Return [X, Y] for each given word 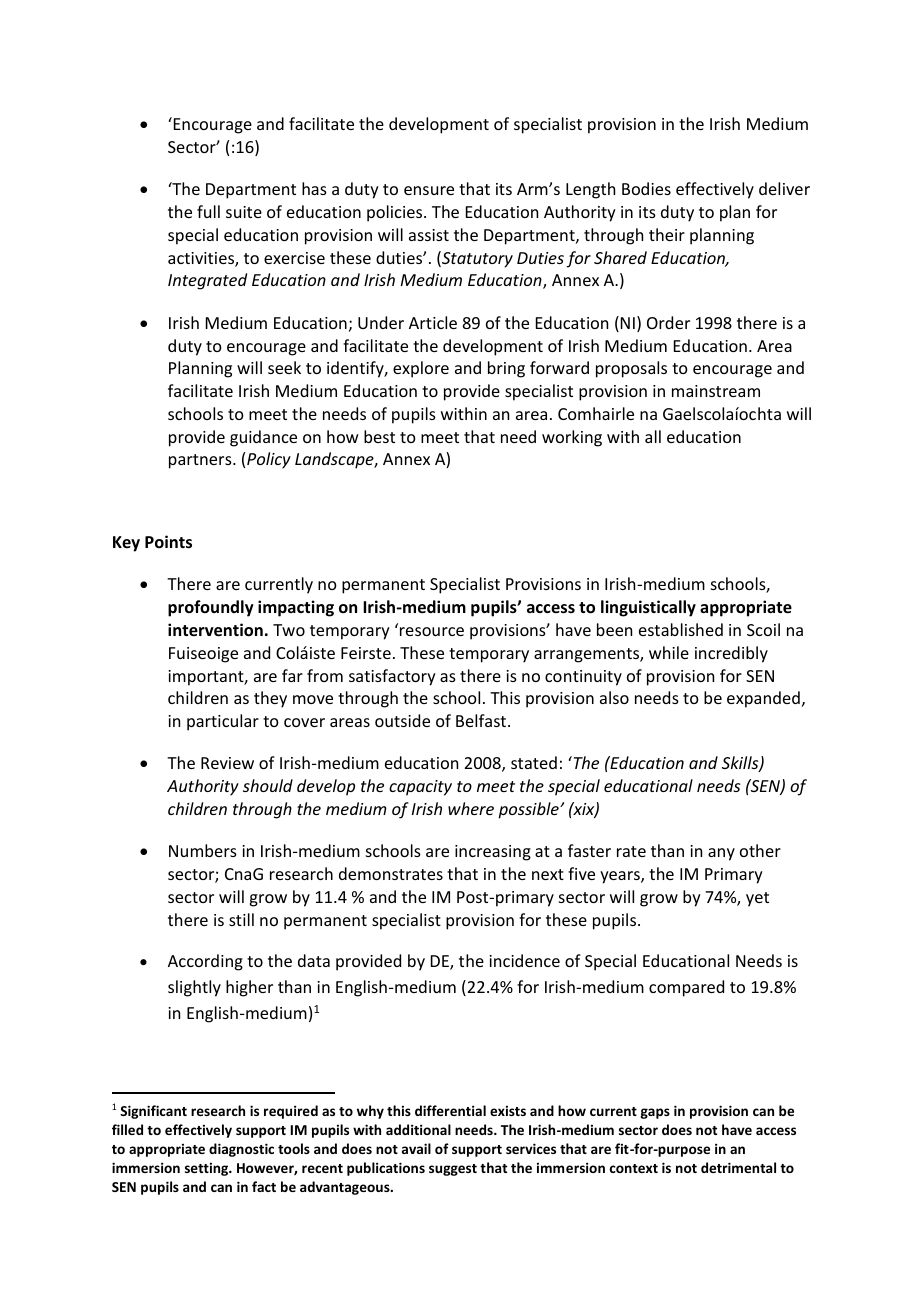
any [721, 854]
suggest [453, 1170]
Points [168, 542]
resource [432, 631]
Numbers [203, 850]
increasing [493, 853]
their [667, 234]
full [208, 211]
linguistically [648, 608]
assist [429, 235]
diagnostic [241, 1150]
